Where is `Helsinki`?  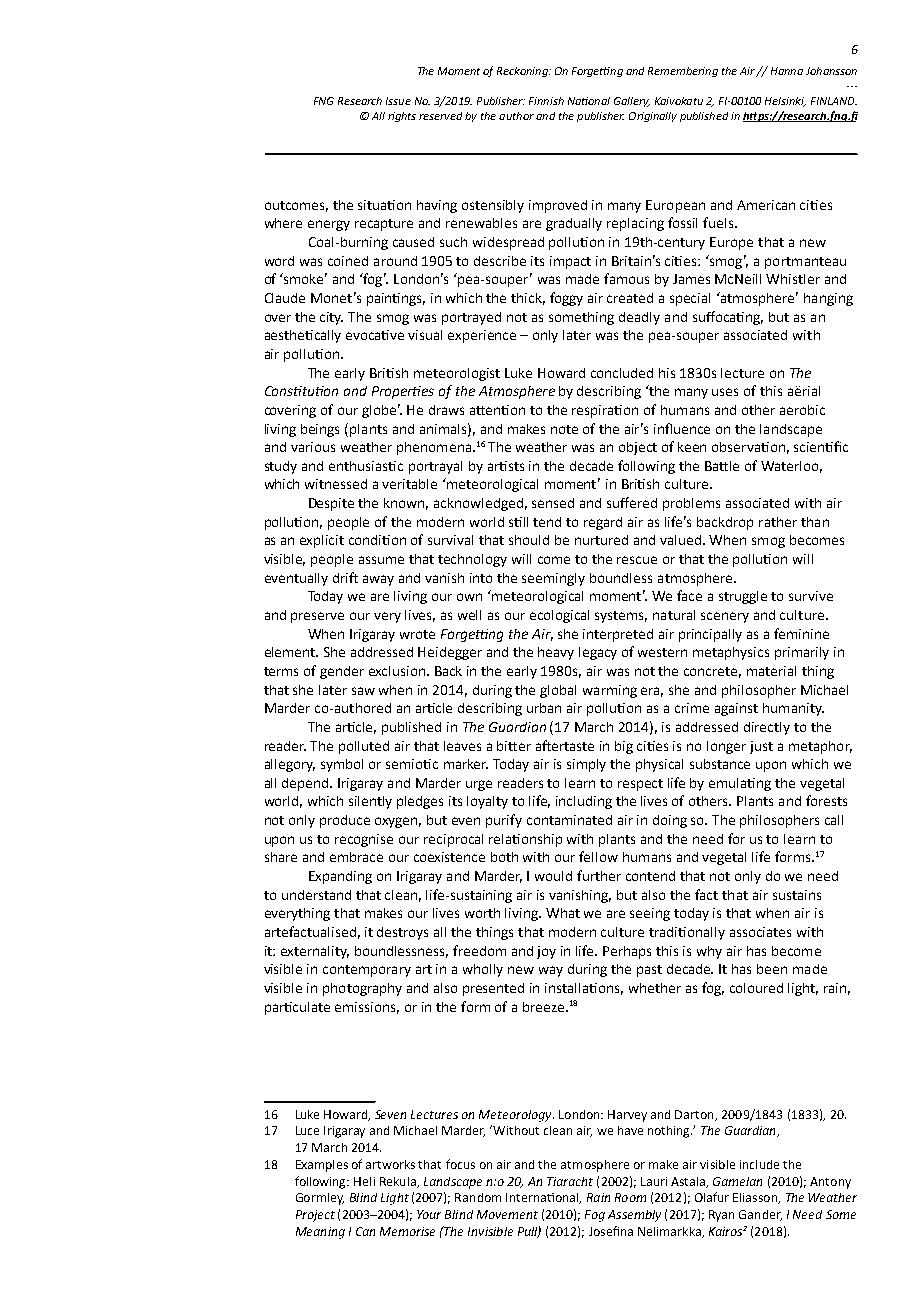
Helsinki is located at coordinates (785, 102).
